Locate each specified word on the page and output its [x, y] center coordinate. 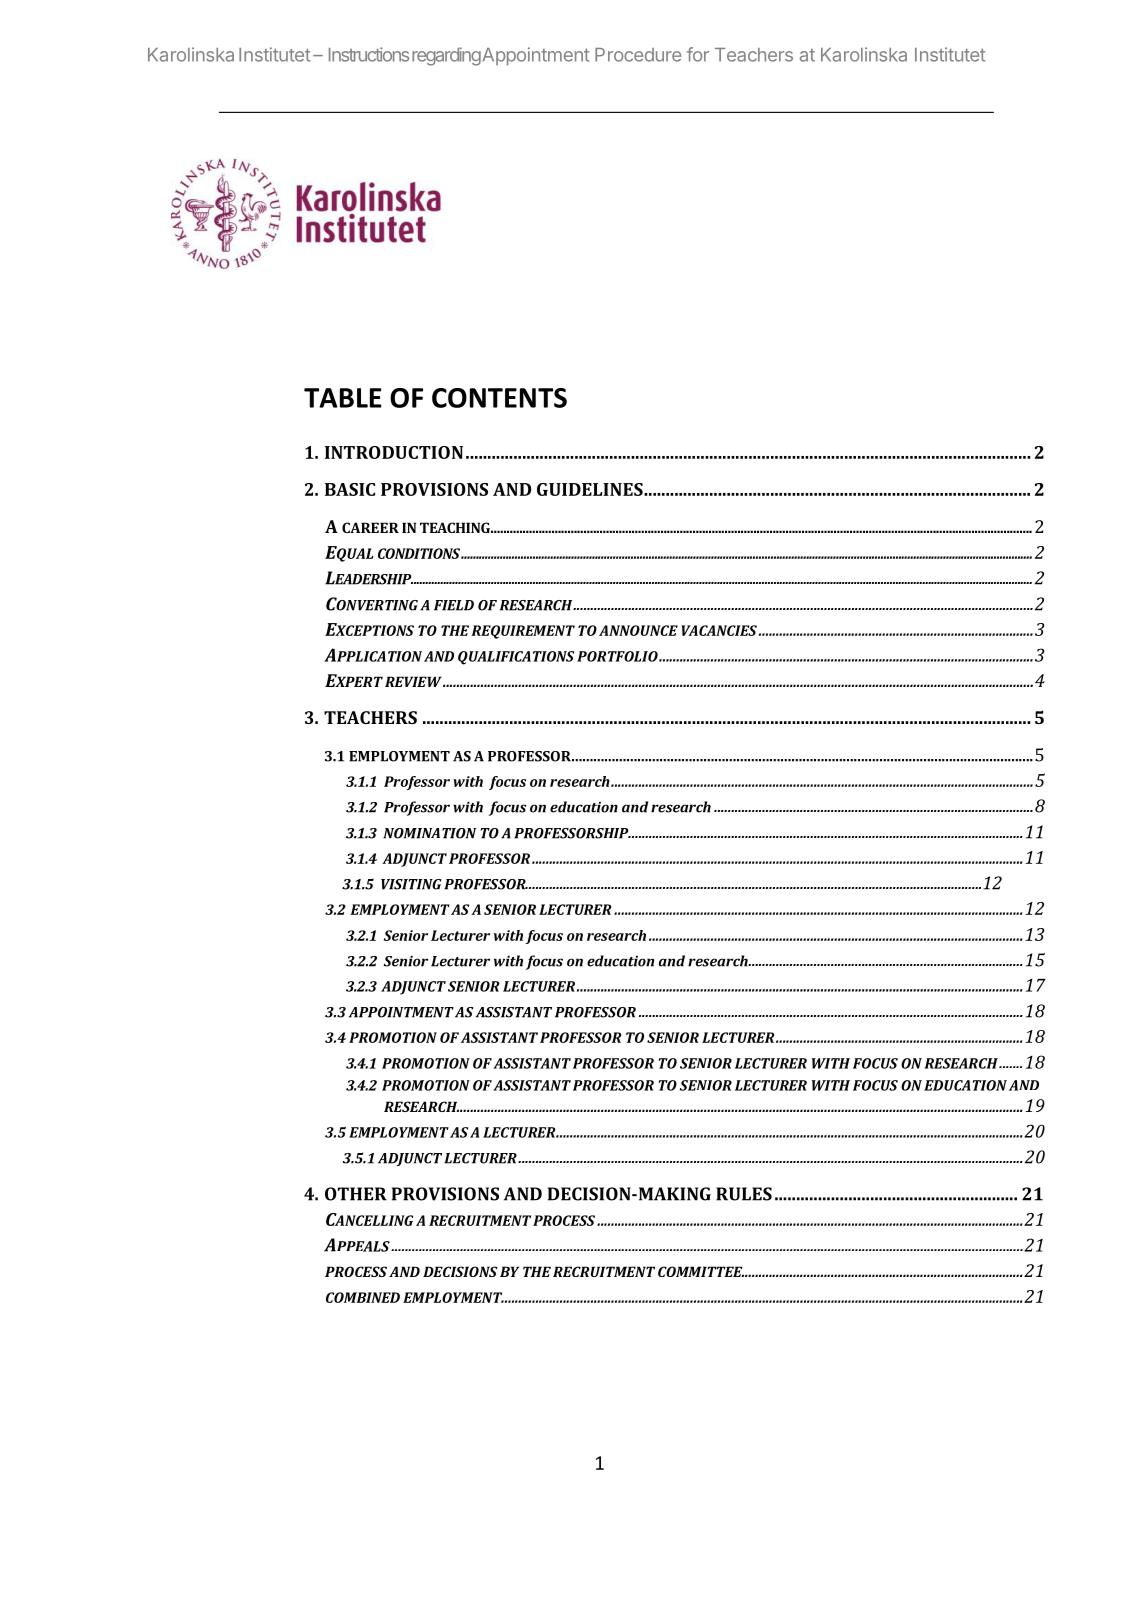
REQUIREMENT [523, 632]
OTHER [356, 1194]
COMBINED [363, 1297]
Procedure [638, 55]
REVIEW [414, 681]
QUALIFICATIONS [516, 658]
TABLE [343, 398]
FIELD [454, 605]
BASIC [350, 489]
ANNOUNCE [638, 630]
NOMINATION [429, 833]
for [698, 54]
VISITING [411, 884]
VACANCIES [719, 630]
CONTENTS [499, 398]
